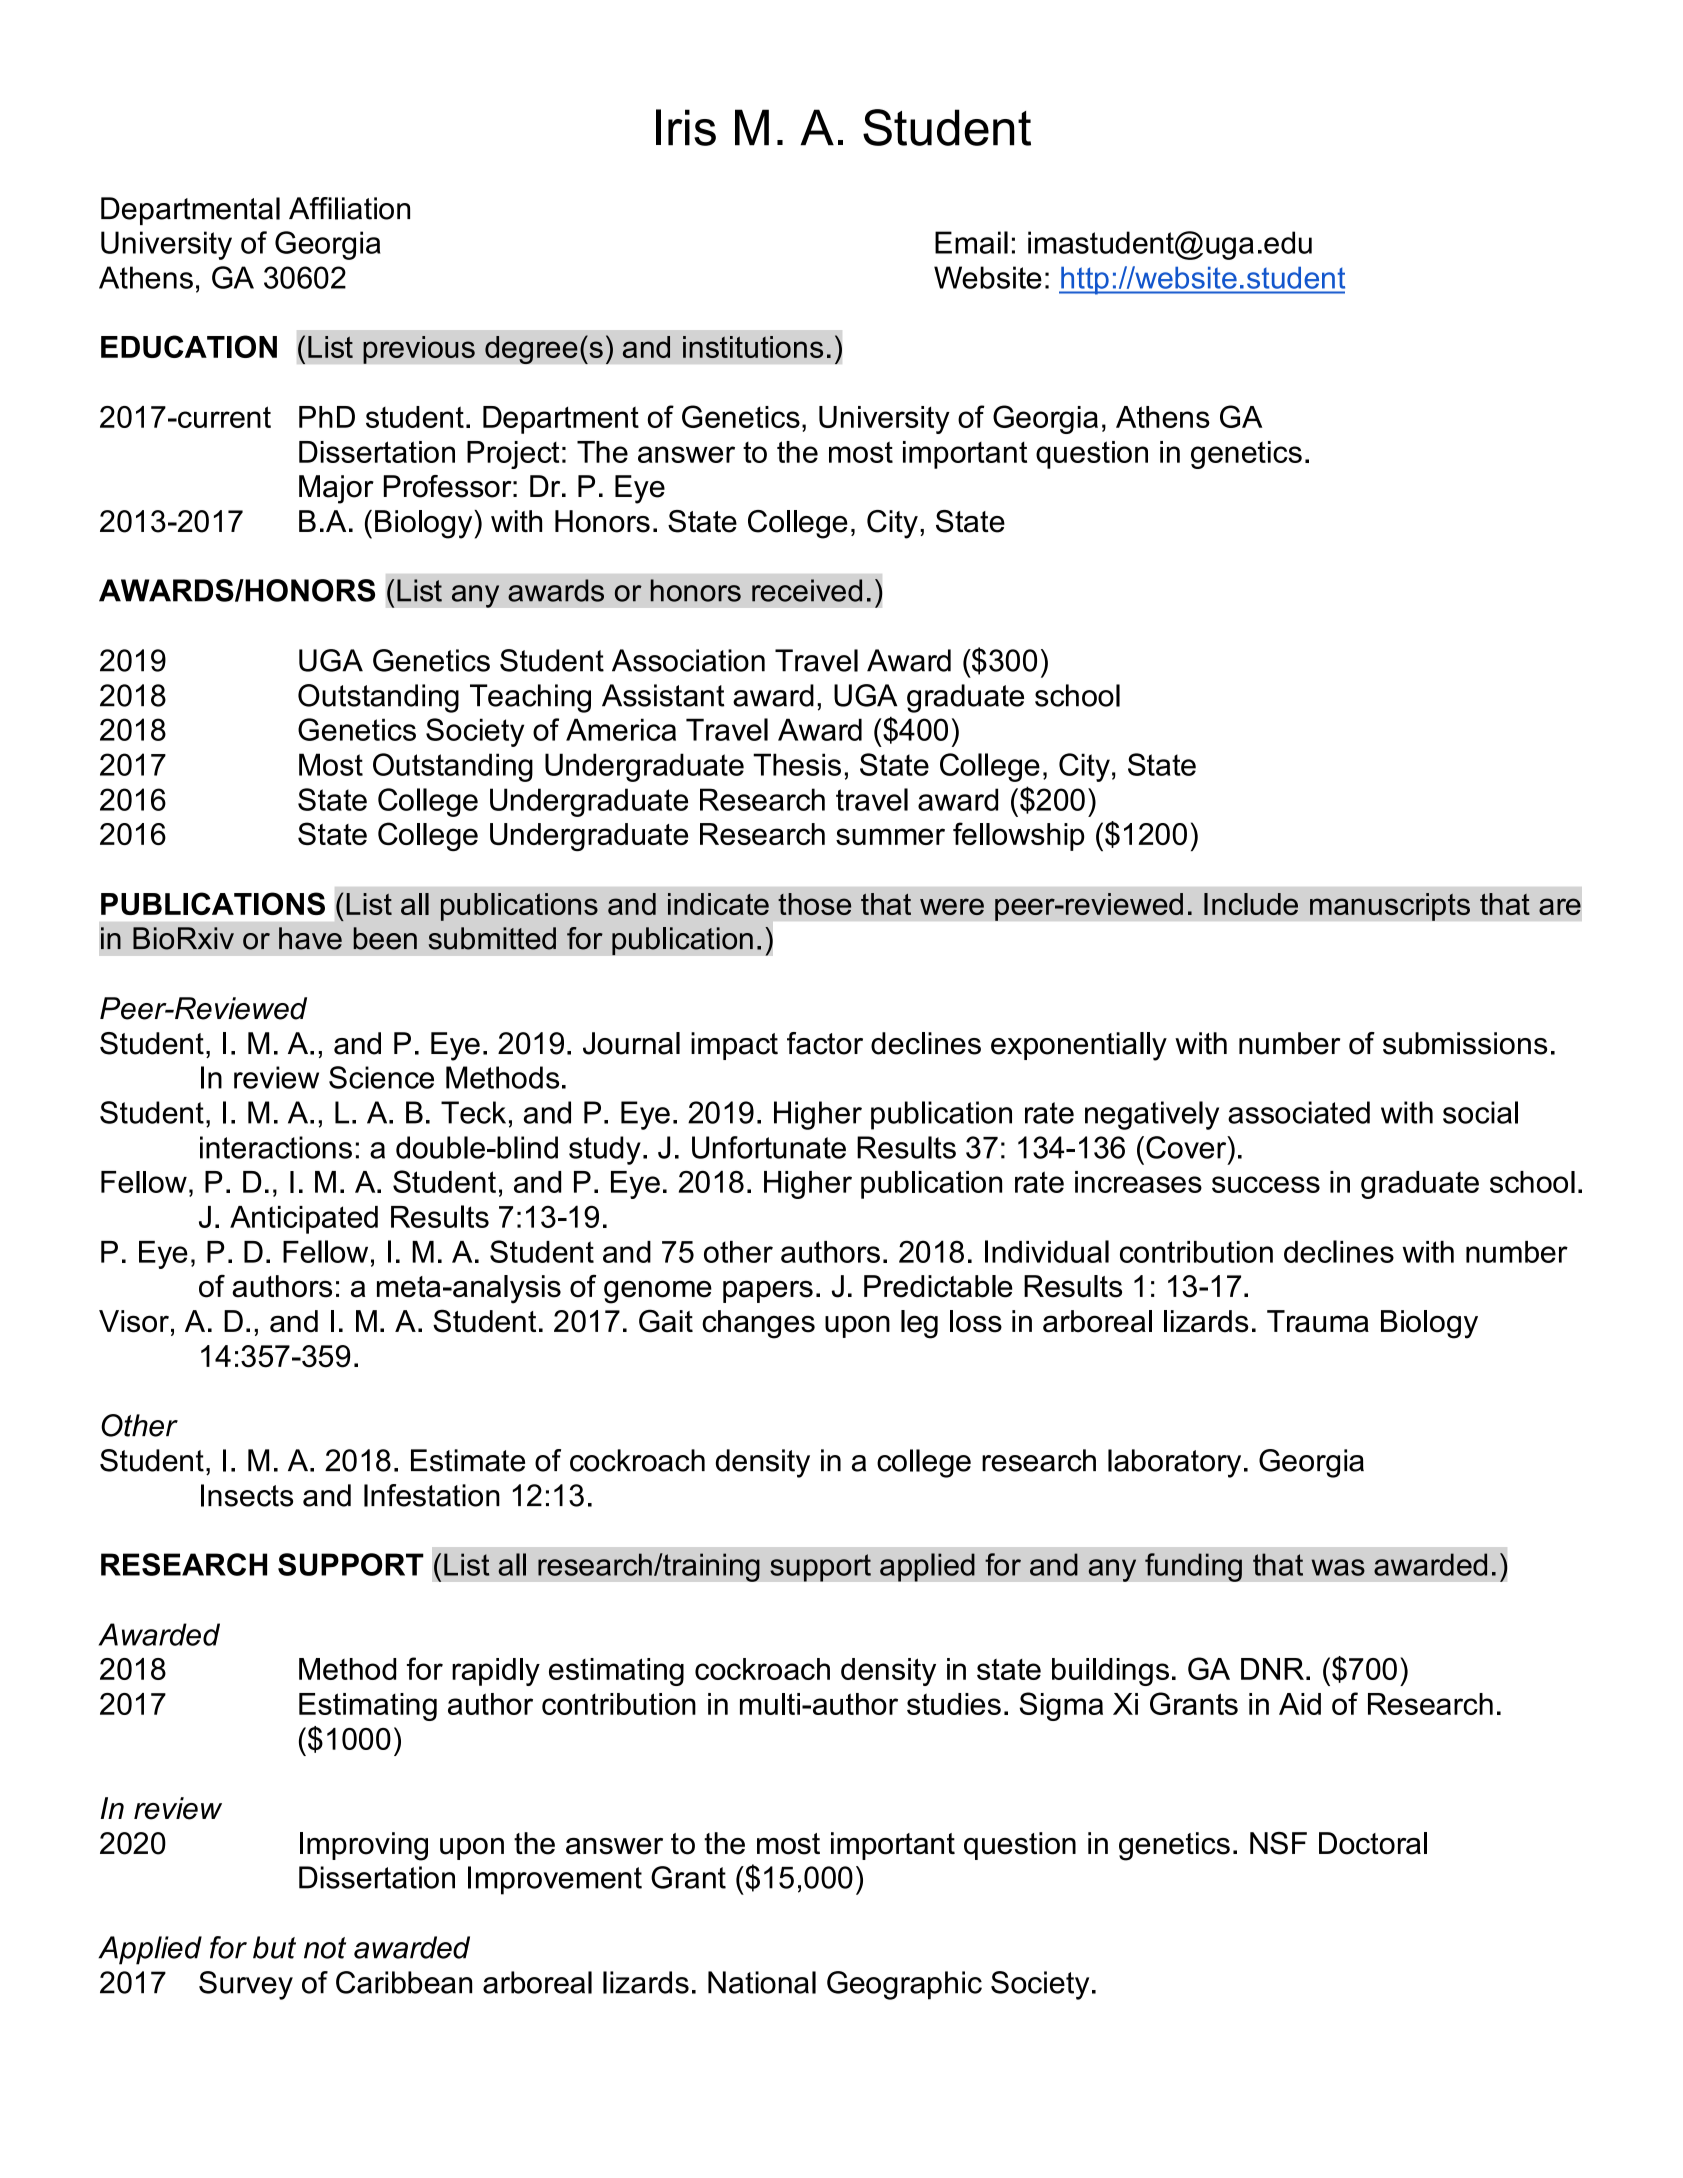 The image size is (1683, 2178). I want to click on not, so click(325, 1948).
